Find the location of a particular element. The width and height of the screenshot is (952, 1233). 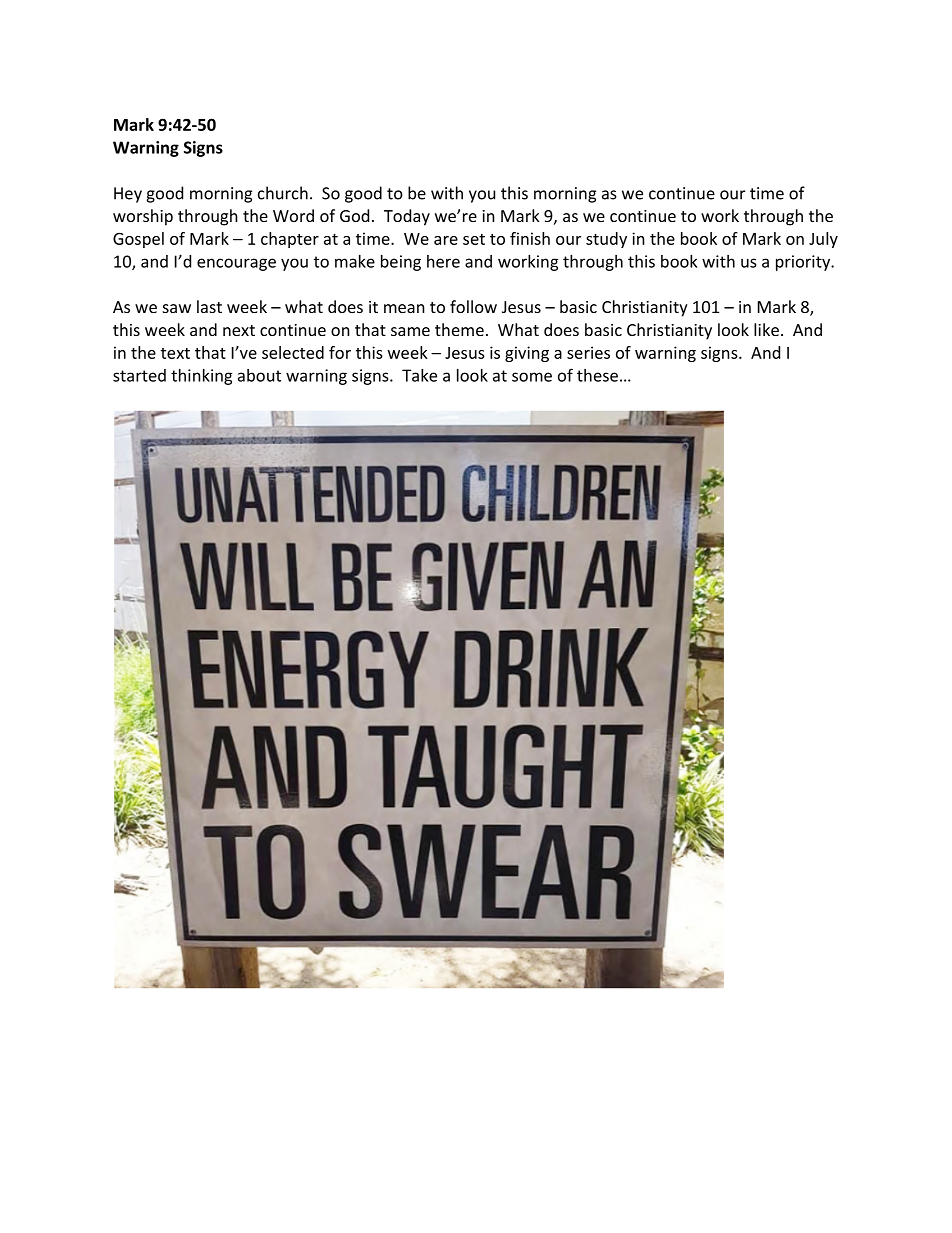

church is located at coordinates (283, 193).
